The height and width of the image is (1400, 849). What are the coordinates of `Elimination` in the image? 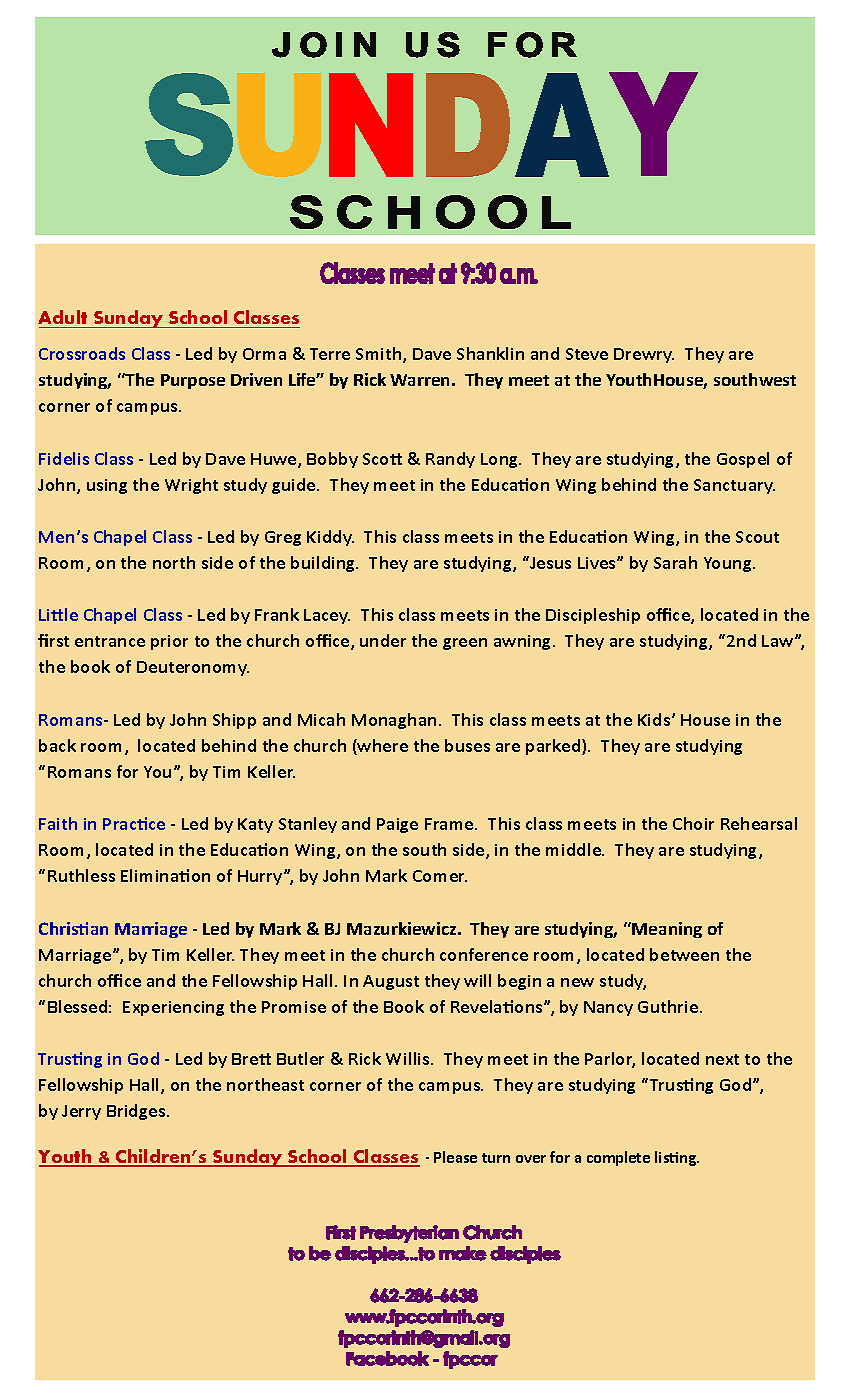 It's located at (165, 875).
